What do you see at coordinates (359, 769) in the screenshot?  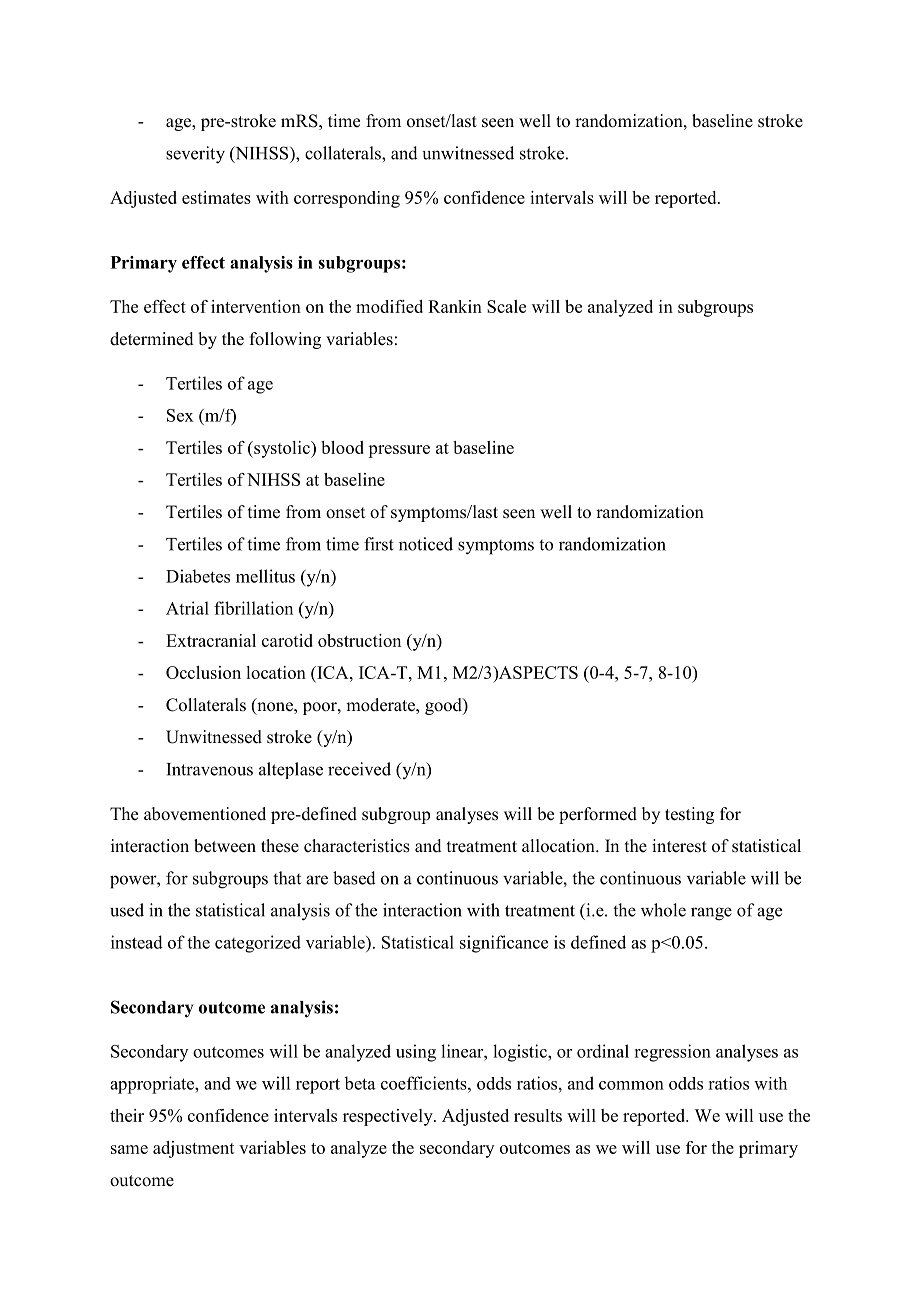 I see `received` at bounding box center [359, 769].
